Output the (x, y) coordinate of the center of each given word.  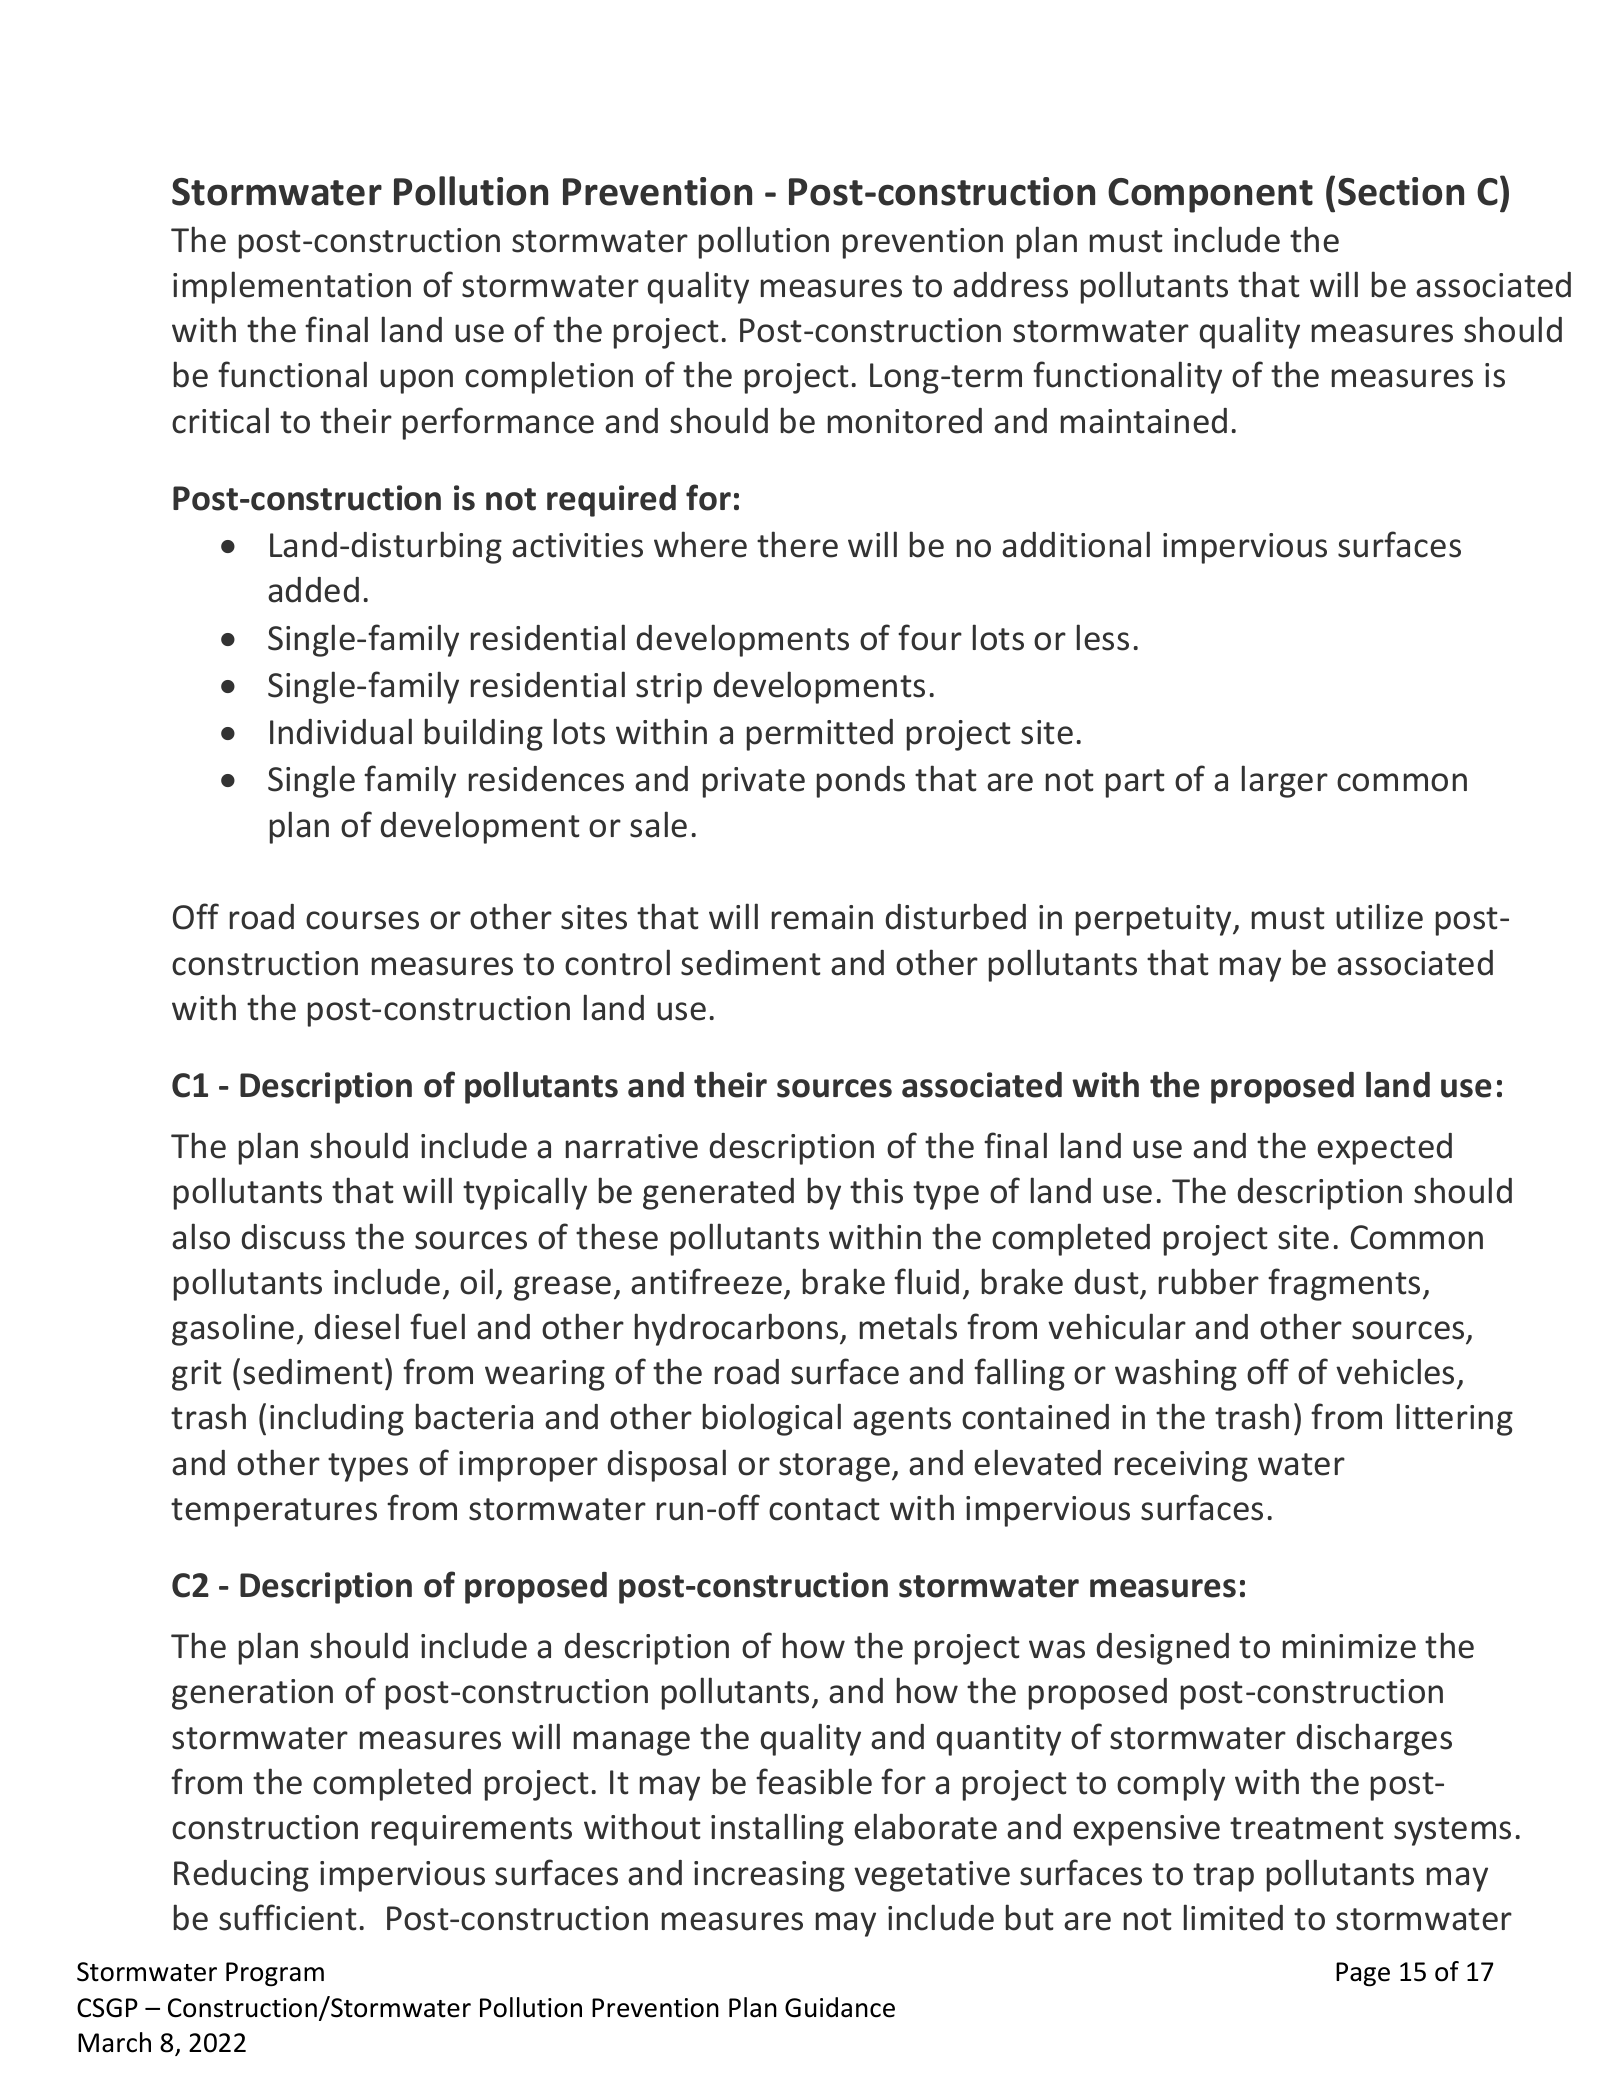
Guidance (840, 2007)
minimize (1349, 1646)
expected (1384, 1149)
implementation (292, 287)
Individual (341, 731)
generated (718, 1194)
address (1010, 285)
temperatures (274, 1512)
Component (1210, 195)
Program (275, 1974)
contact (824, 1509)
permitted (820, 735)
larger (1285, 781)
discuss (293, 1237)
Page (1363, 1974)
